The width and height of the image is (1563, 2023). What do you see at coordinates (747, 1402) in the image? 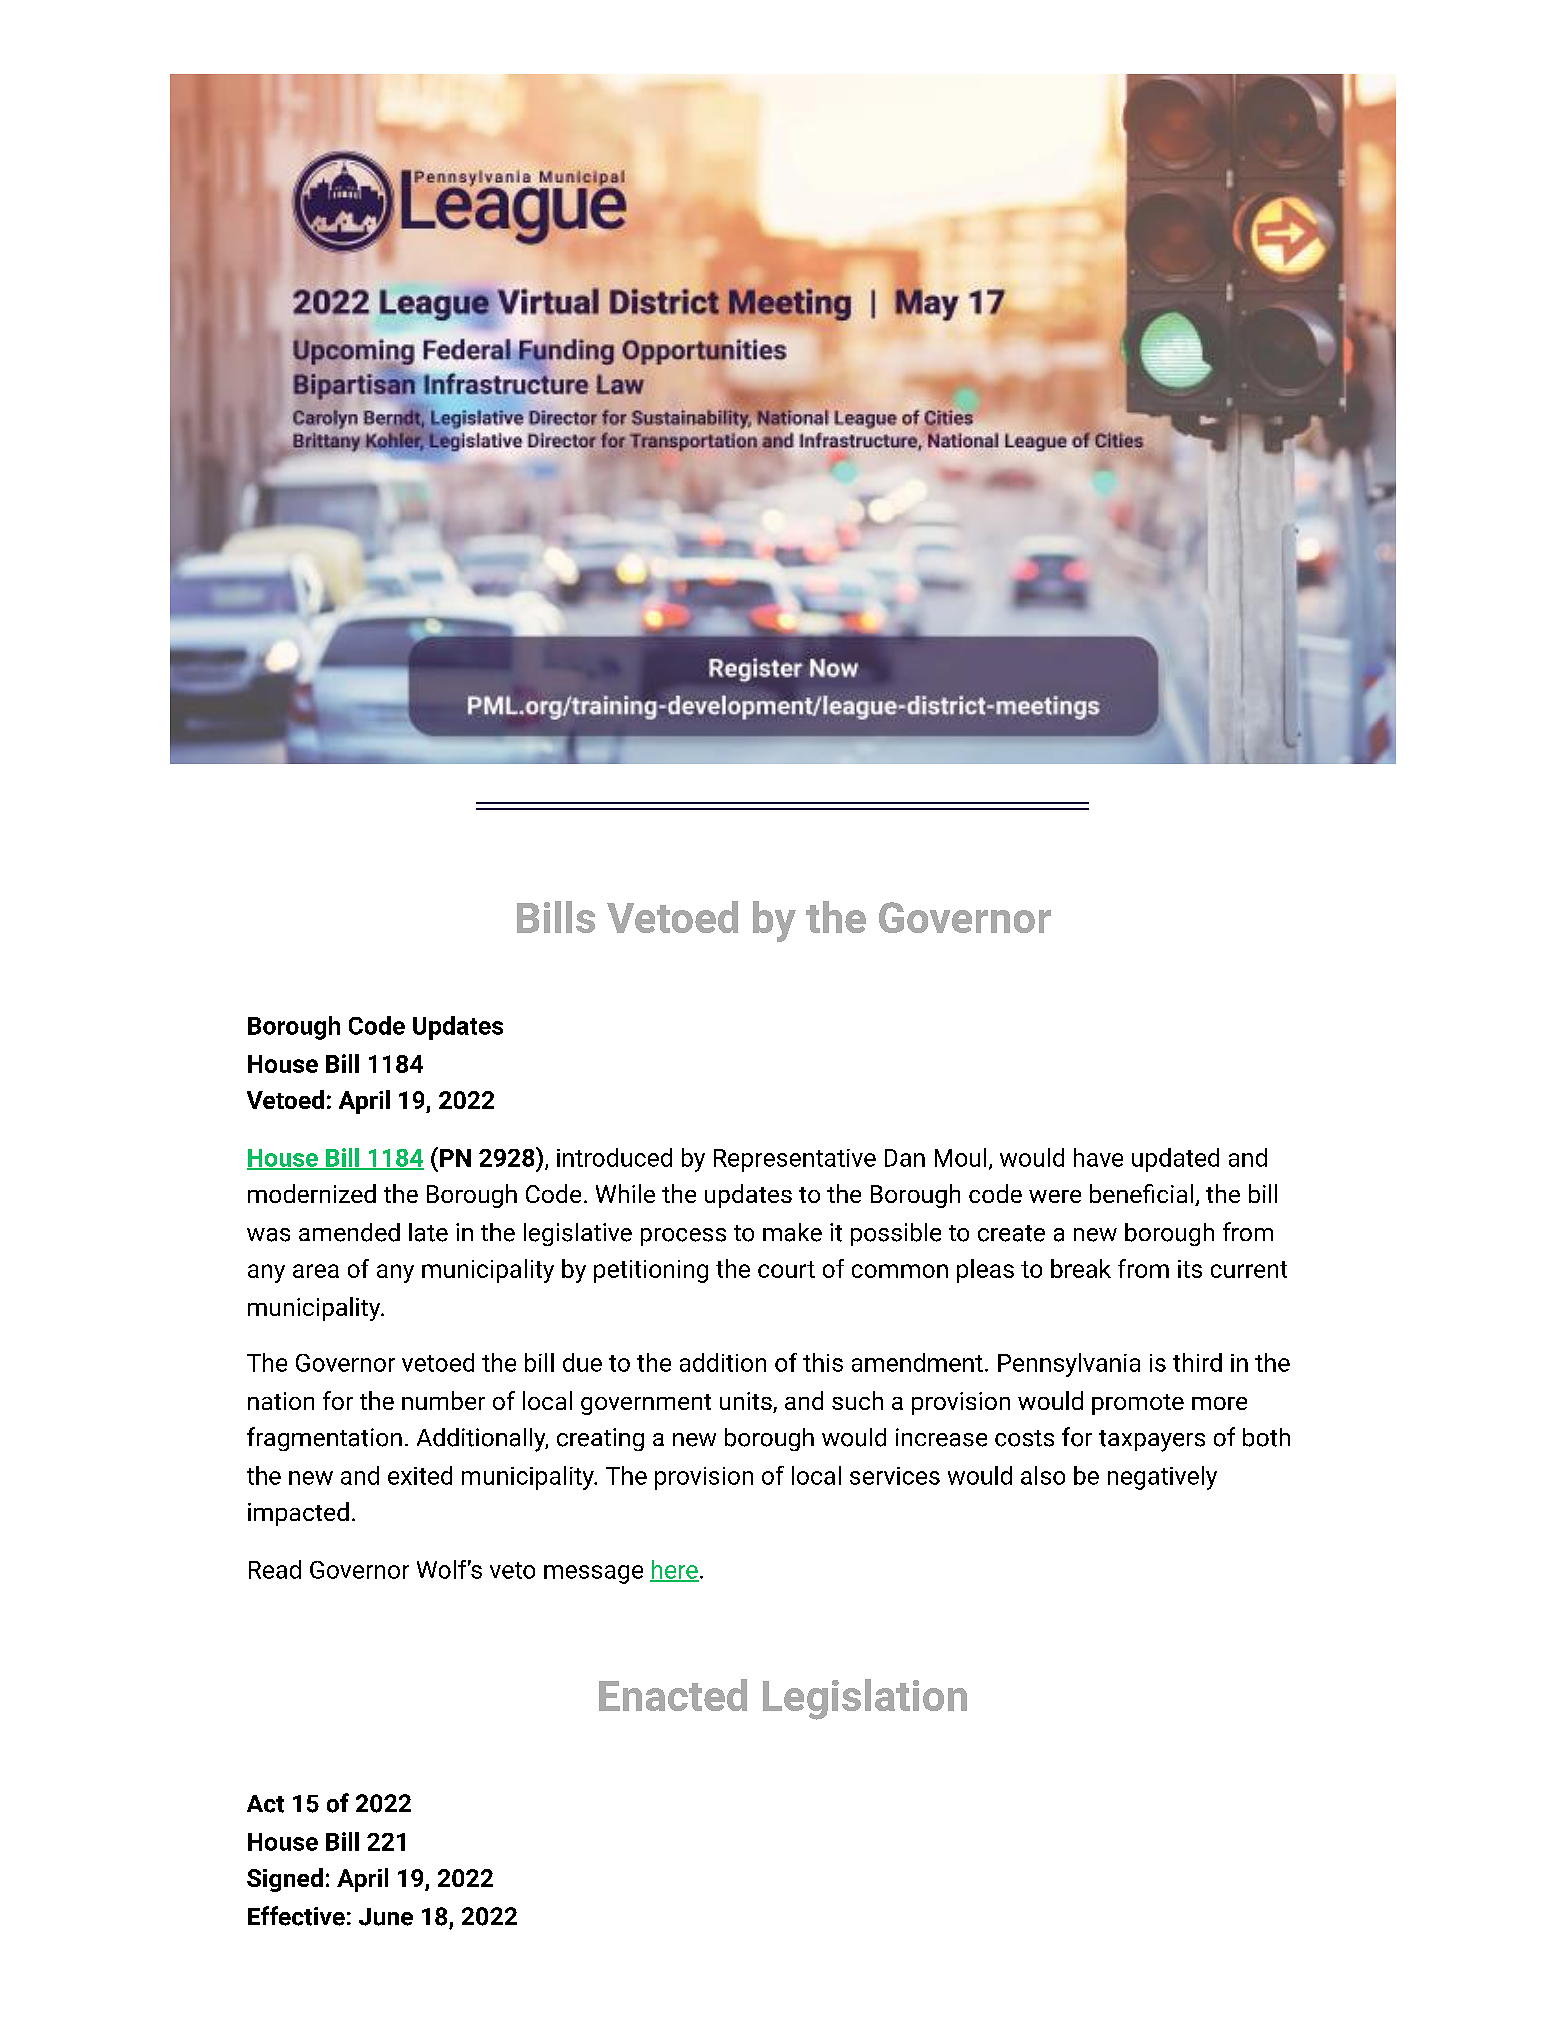
I see `units` at bounding box center [747, 1402].
